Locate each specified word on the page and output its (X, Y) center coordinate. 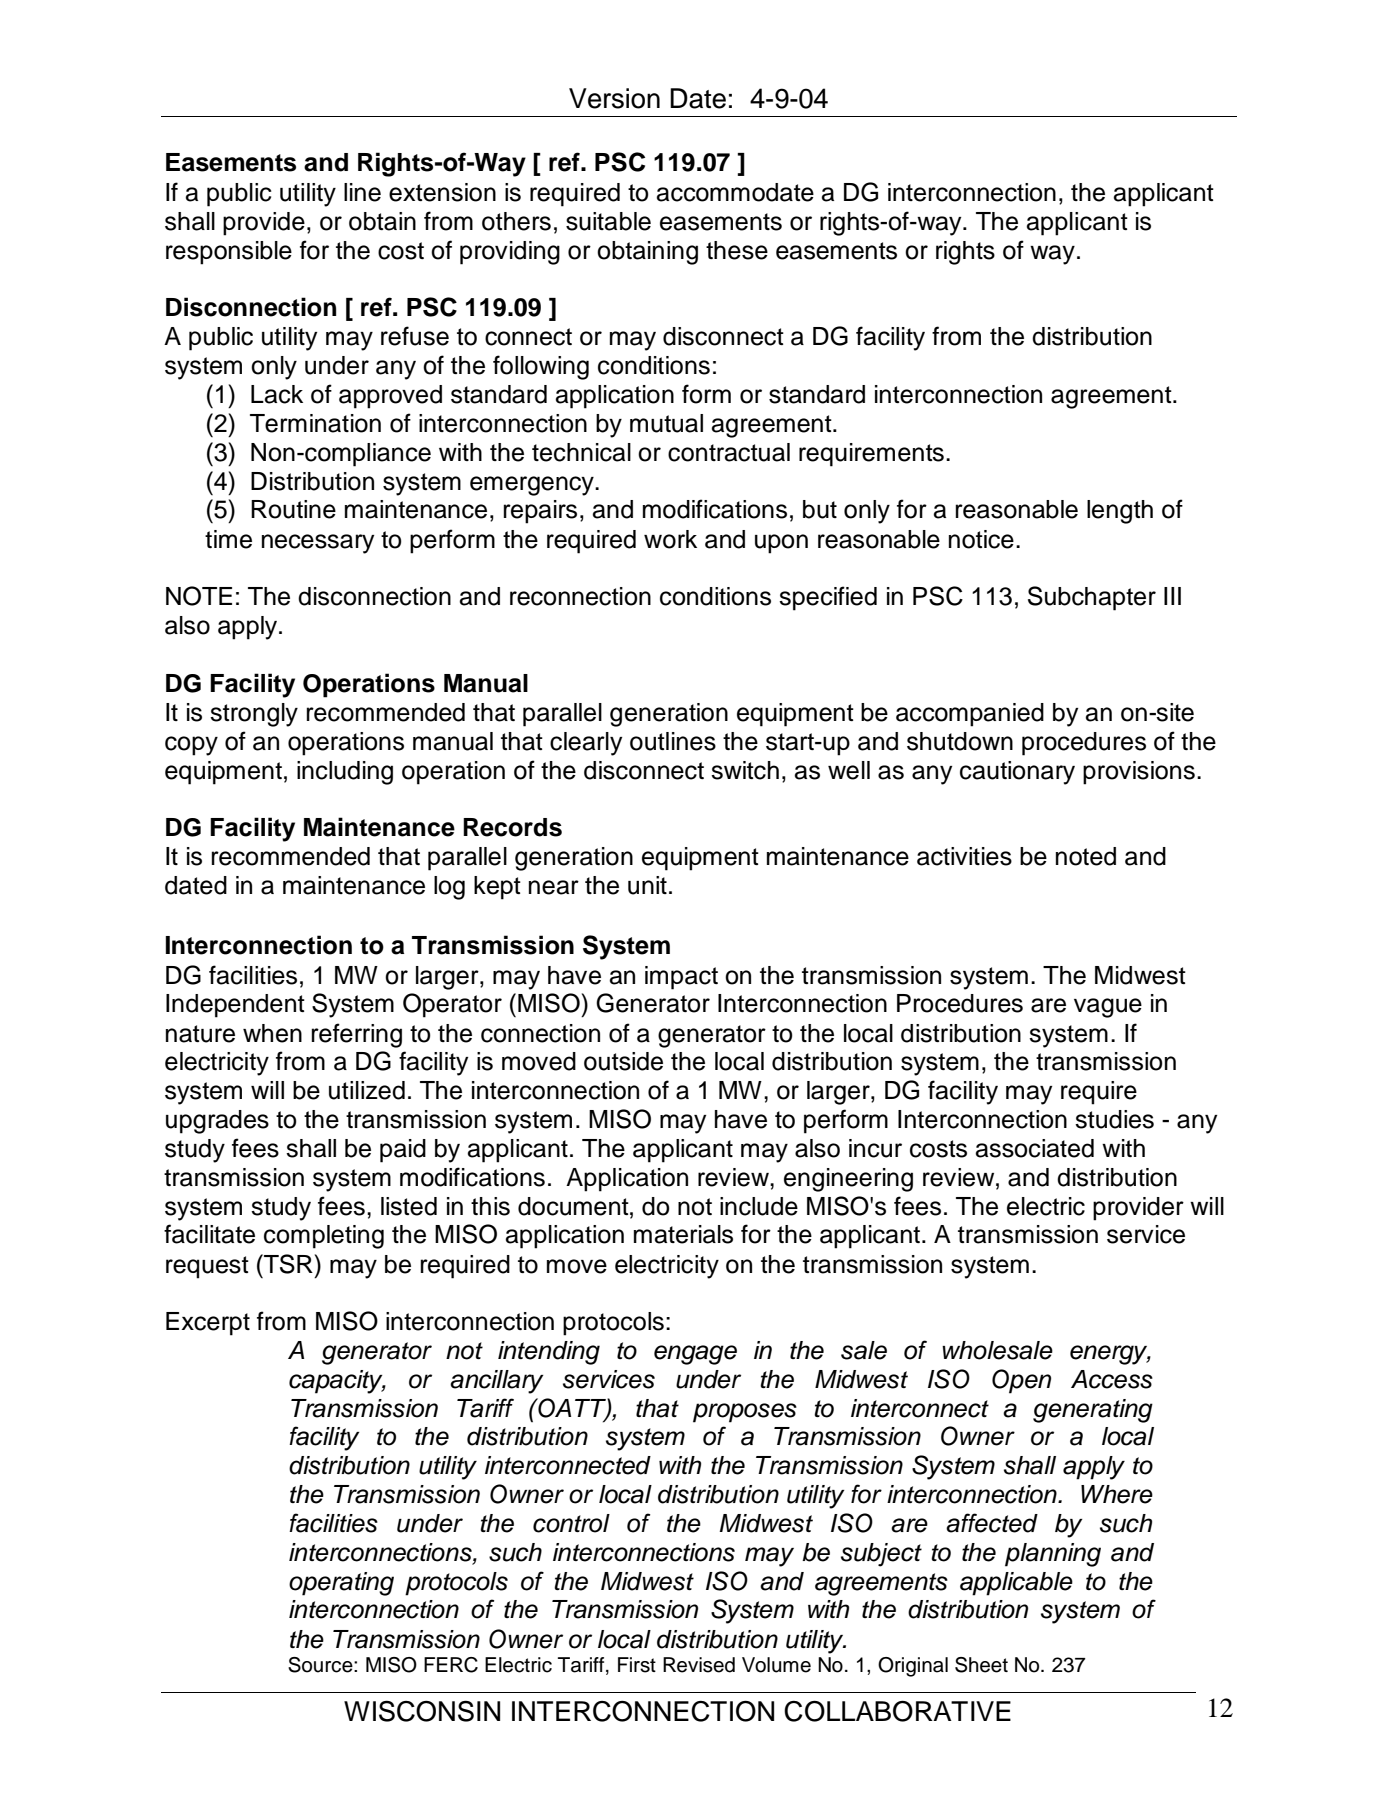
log (449, 888)
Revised (699, 1665)
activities (964, 856)
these (737, 250)
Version (614, 98)
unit (647, 885)
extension (442, 192)
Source (321, 1665)
